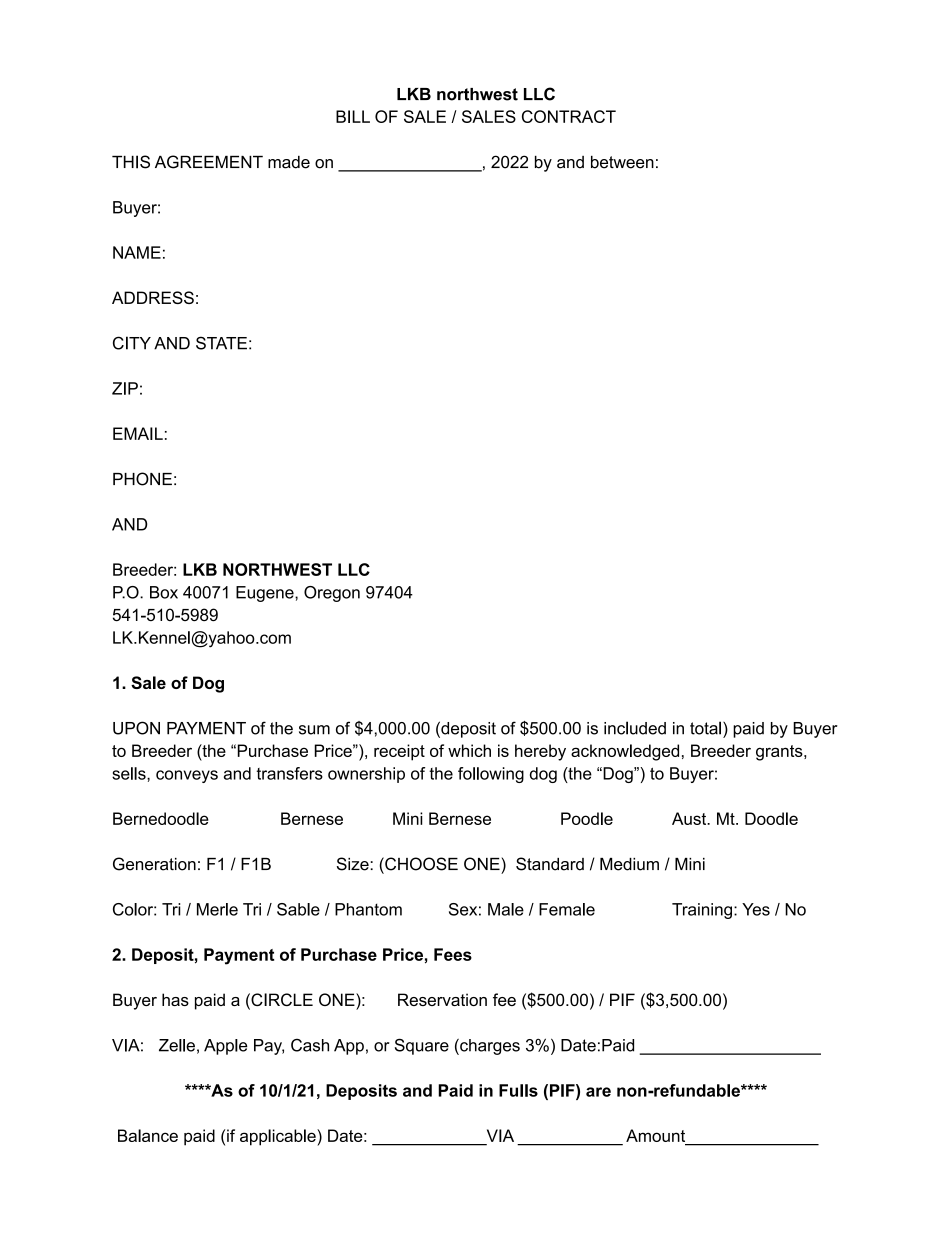 This screenshot has width=952, height=1233. What do you see at coordinates (136, 728) in the screenshot?
I see `UPON` at bounding box center [136, 728].
